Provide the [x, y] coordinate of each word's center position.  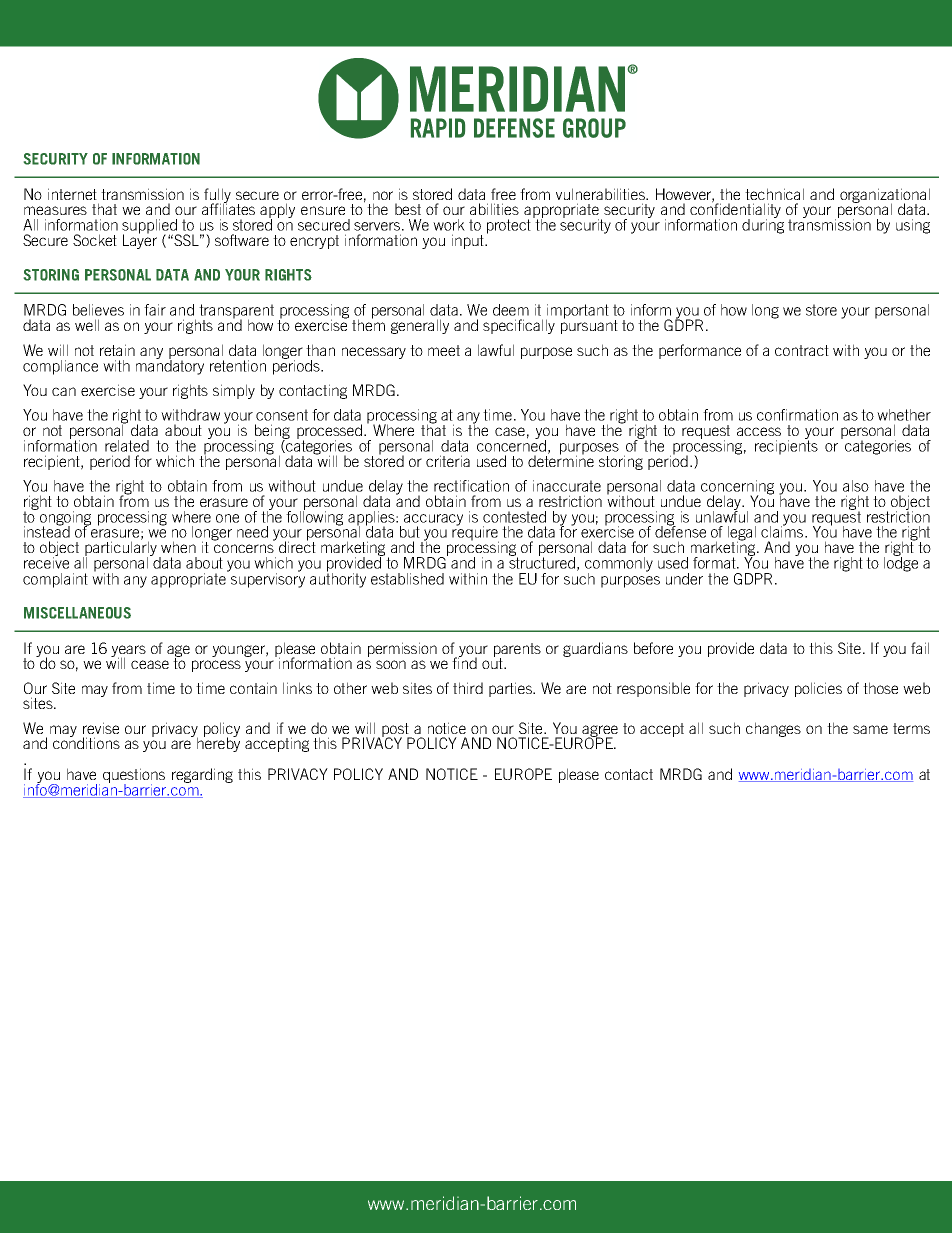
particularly [120, 548]
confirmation [797, 415]
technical [774, 194]
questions [134, 776]
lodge [901, 563]
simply [234, 391]
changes [773, 729]
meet [444, 350]
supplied [150, 227]
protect [509, 226]
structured [542, 562]
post [396, 731]
